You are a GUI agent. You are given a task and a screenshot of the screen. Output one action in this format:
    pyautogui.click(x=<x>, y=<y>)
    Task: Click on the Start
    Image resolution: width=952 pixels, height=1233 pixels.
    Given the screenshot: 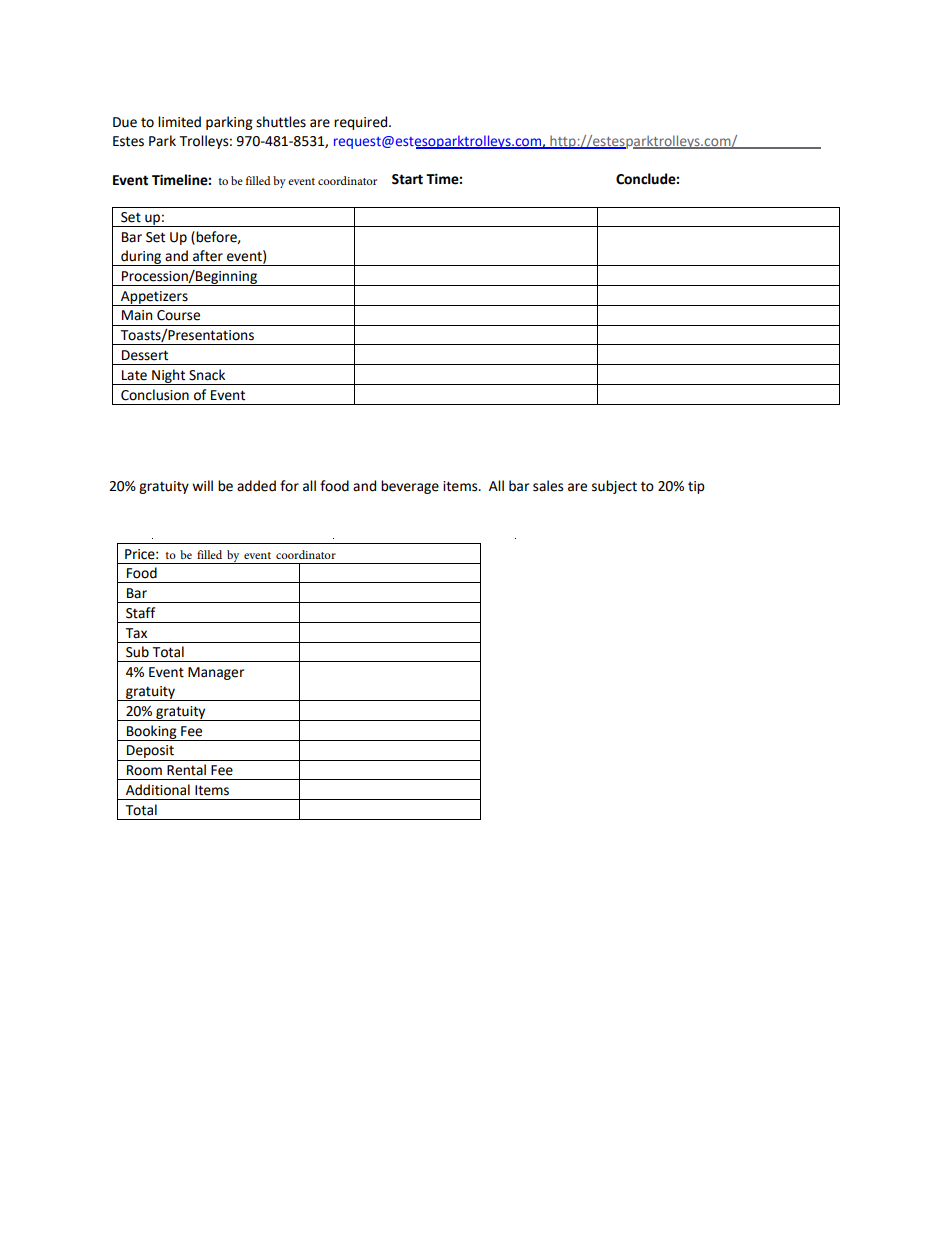 What is the action you would take?
    pyautogui.click(x=407, y=179)
